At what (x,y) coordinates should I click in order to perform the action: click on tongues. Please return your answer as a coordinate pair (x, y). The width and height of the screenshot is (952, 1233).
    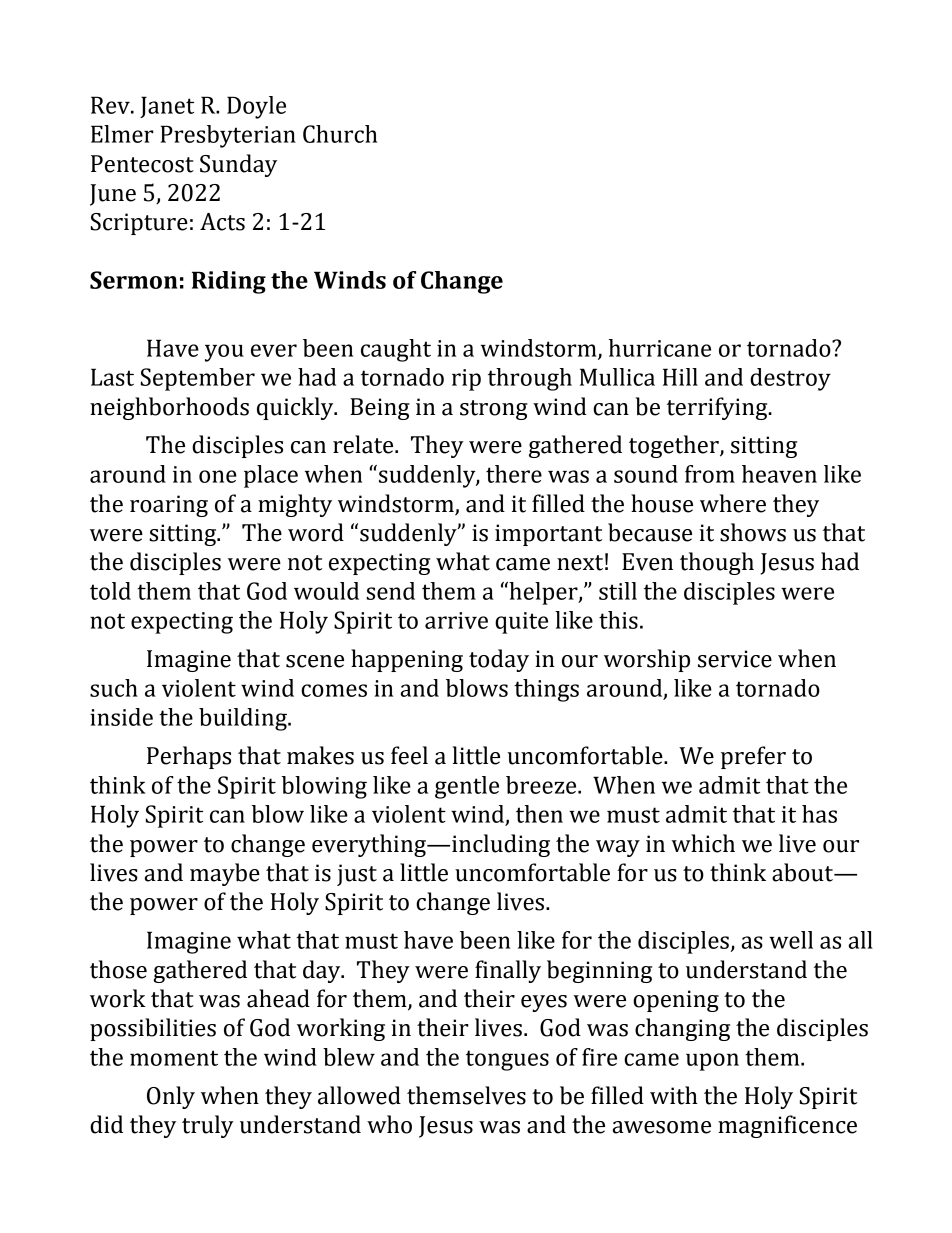
    Looking at the image, I should click on (507, 1060).
